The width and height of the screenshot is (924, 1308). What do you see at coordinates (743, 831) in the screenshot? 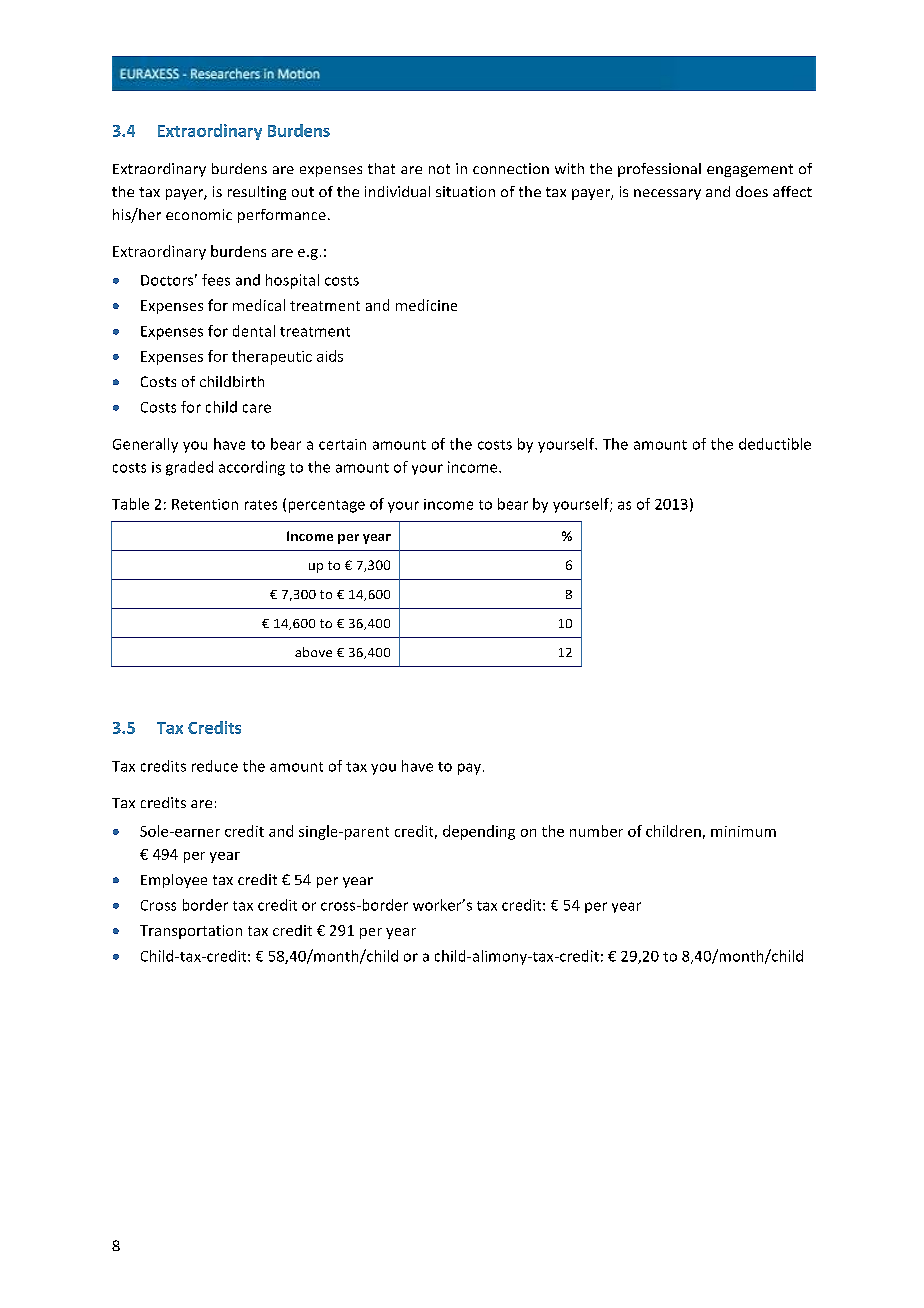
I see `minimum` at bounding box center [743, 831].
